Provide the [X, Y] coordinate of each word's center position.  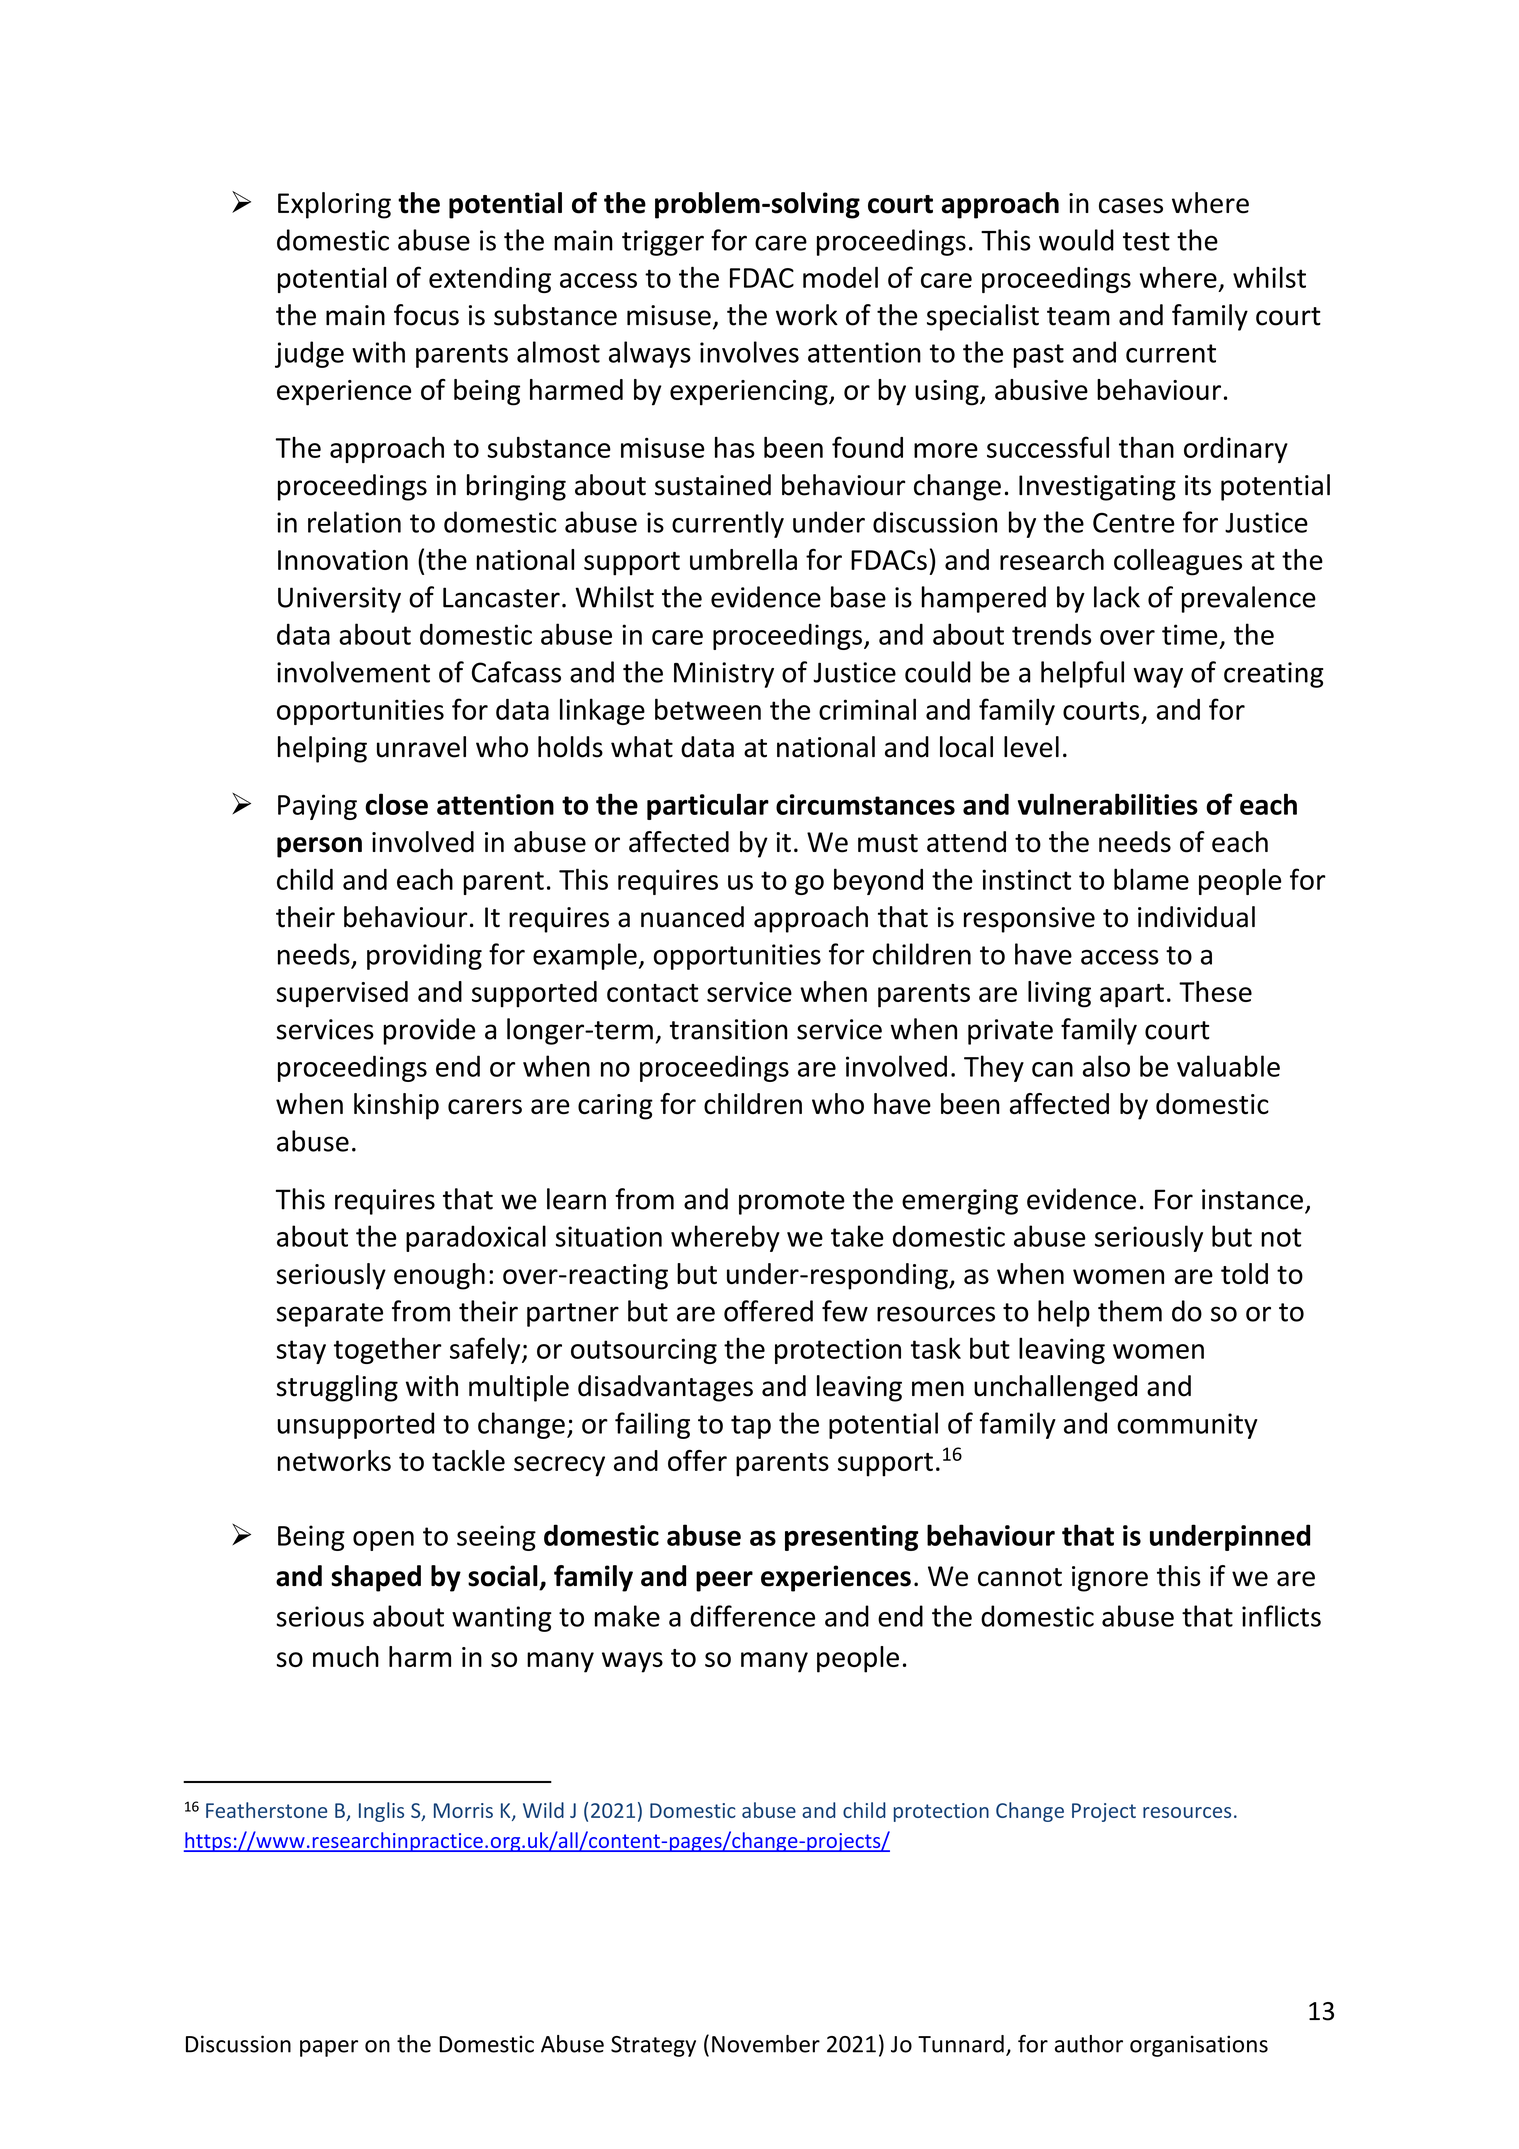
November [766, 2044]
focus [426, 315]
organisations [1199, 2046]
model [840, 277]
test [1146, 241]
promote [792, 1203]
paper [329, 2048]
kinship [396, 1106]
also [1106, 1066]
